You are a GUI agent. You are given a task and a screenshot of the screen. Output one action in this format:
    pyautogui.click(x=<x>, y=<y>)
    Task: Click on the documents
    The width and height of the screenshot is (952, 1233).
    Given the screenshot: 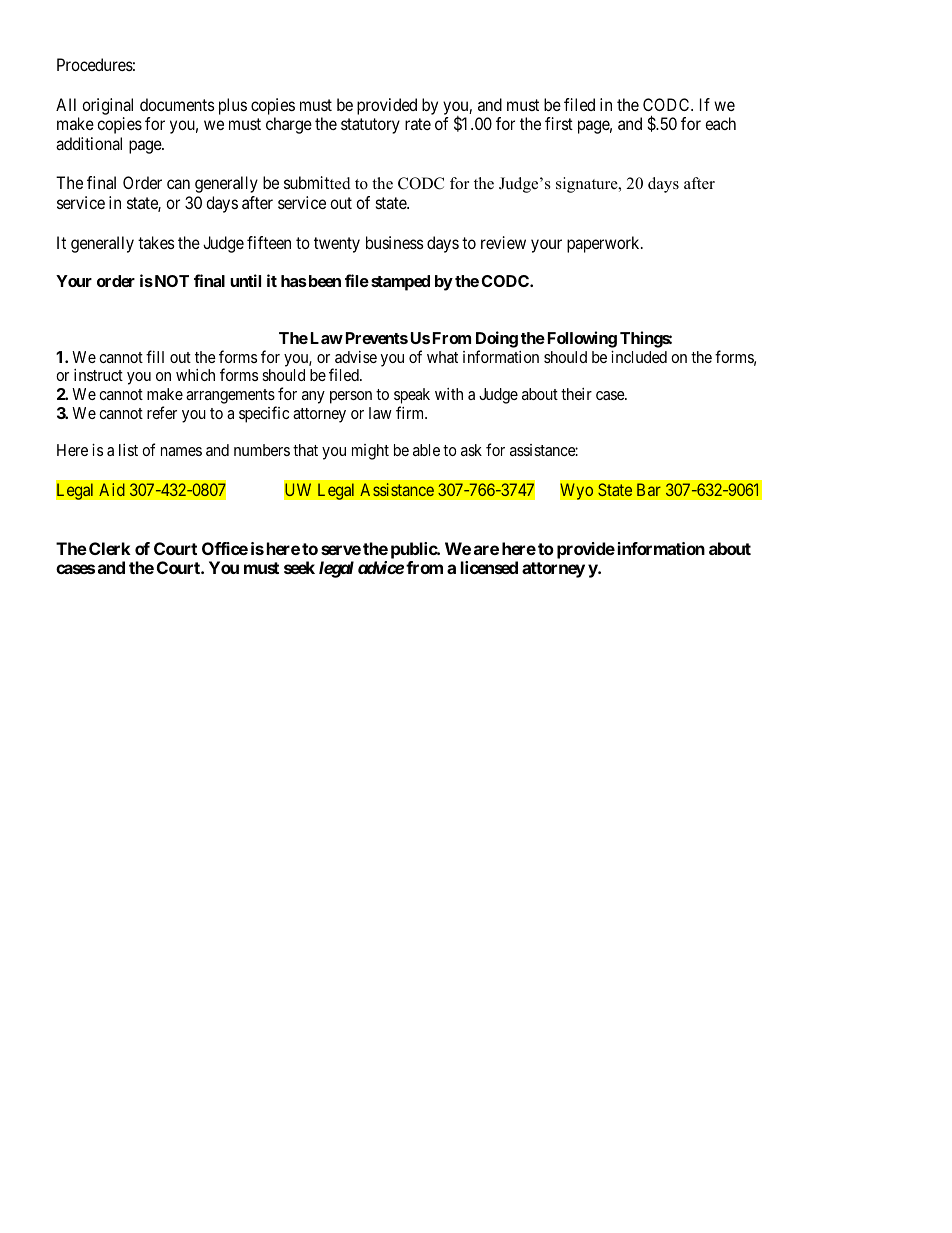 What is the action you would take?
    pyautogui.click(x=177, y=104)
